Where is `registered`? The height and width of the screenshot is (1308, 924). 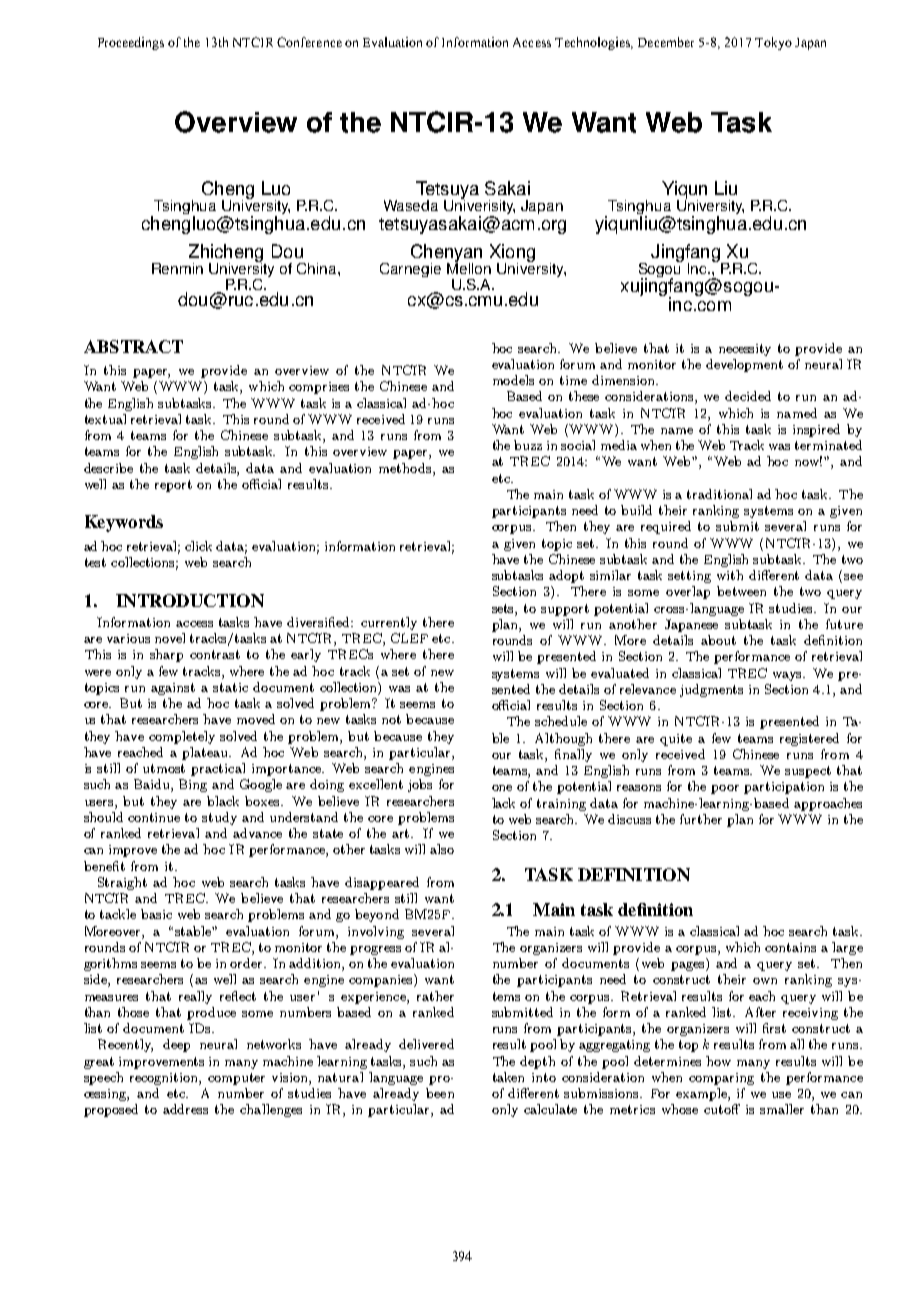 registered is located at coordinates (809, 739).
